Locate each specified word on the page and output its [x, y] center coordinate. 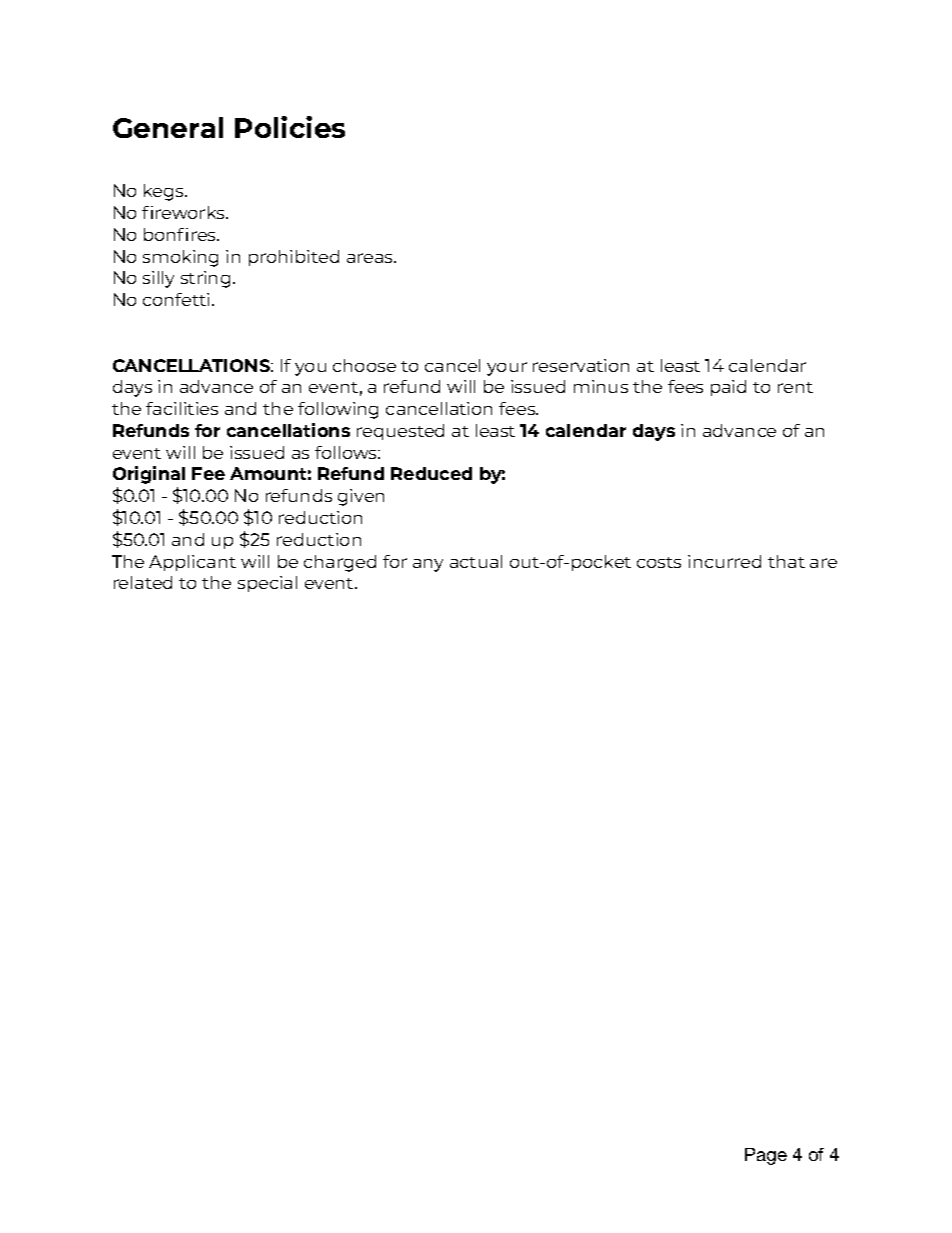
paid [728, 388]
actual [476, 561]
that [786, 561]
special [267, 584]
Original [149, 475]
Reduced [431, 473]
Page [766, 1156]
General [168, 127]
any [428, 565]
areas [371, 258]
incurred [724, 561]
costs [659, 562]
